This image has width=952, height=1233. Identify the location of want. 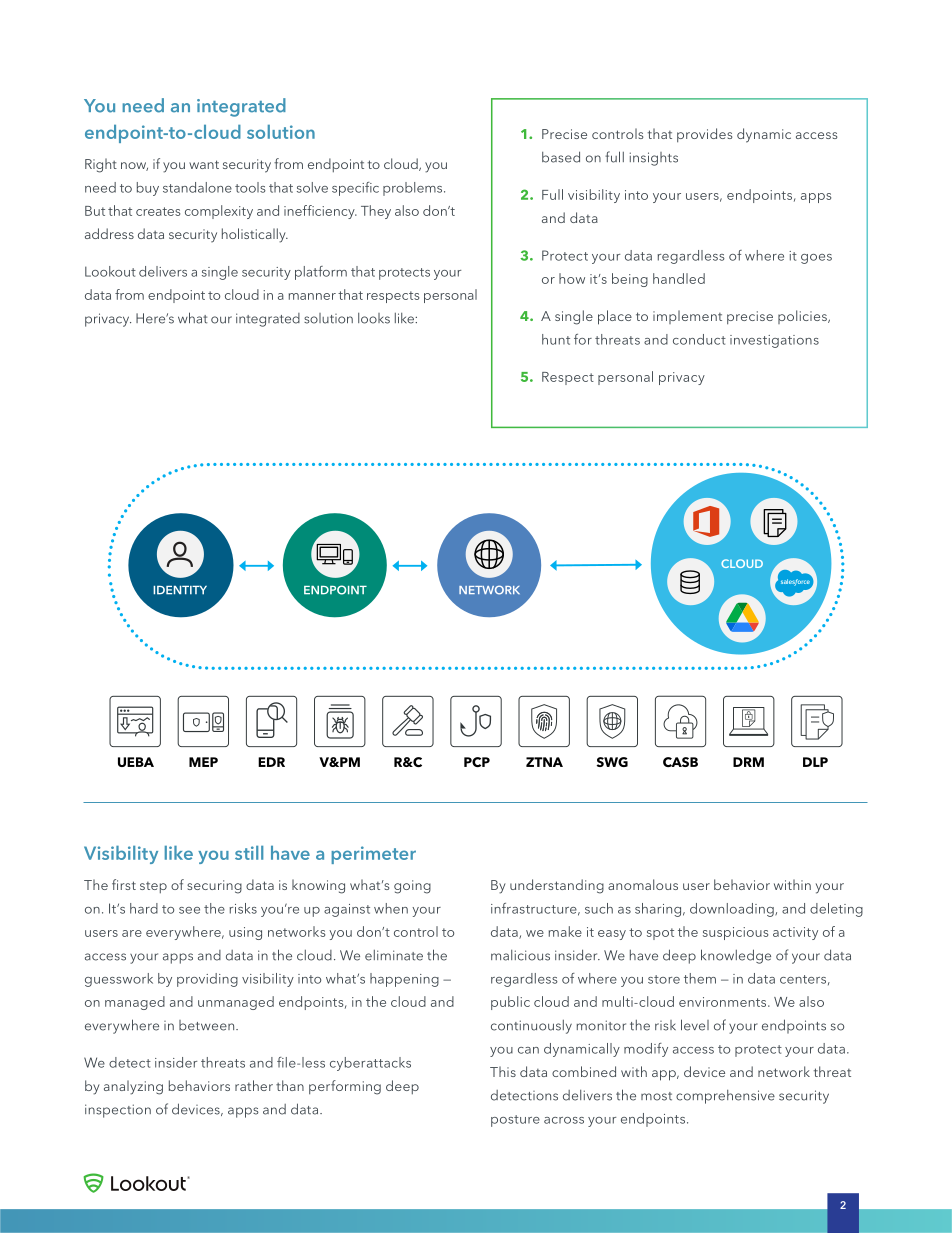
(204, 164).
